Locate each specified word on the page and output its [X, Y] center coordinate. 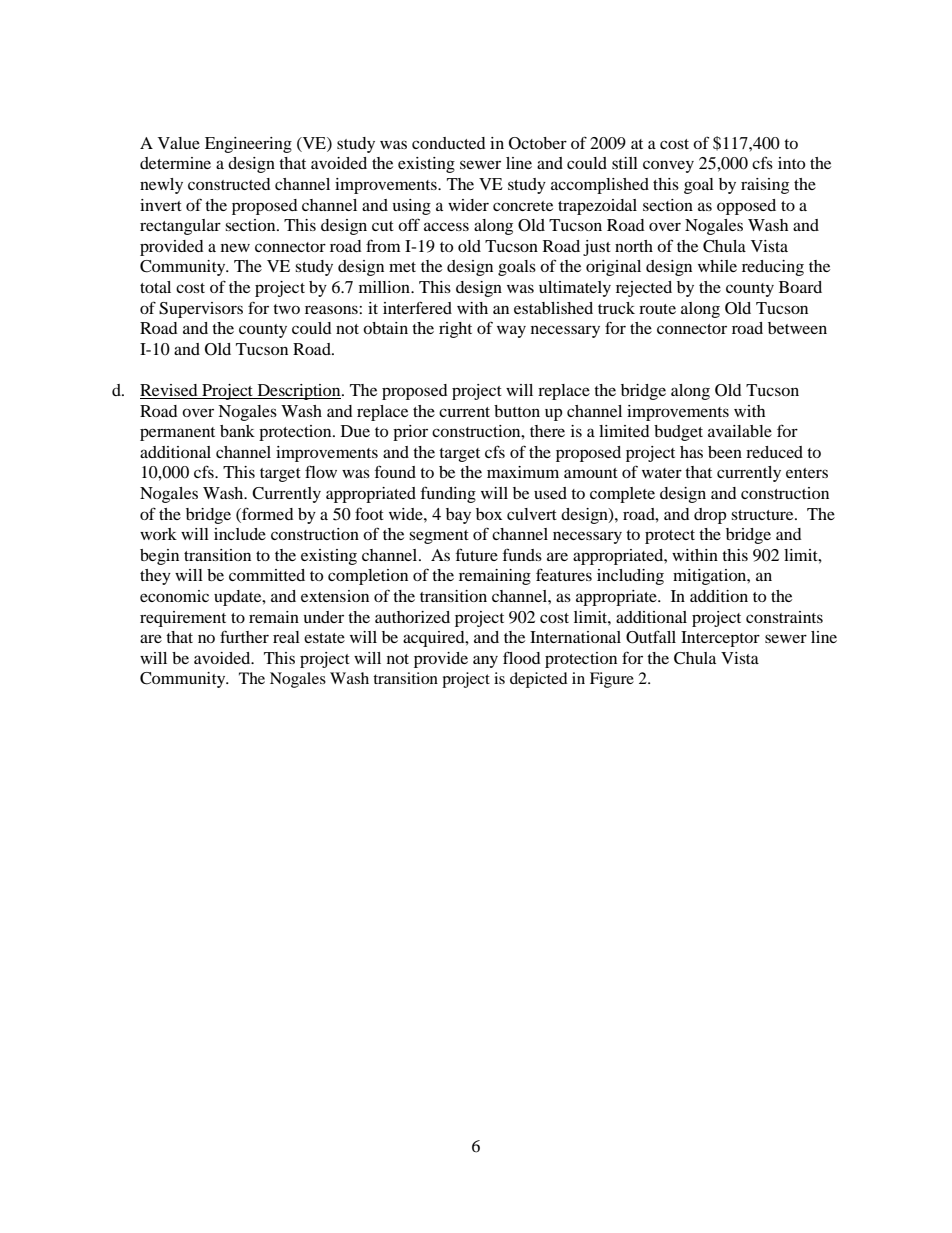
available [740, 431]
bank [237, 431]
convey [668, 166]
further [244, 636]
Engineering [248, 145]
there [547, 431]
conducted [449, 143]
